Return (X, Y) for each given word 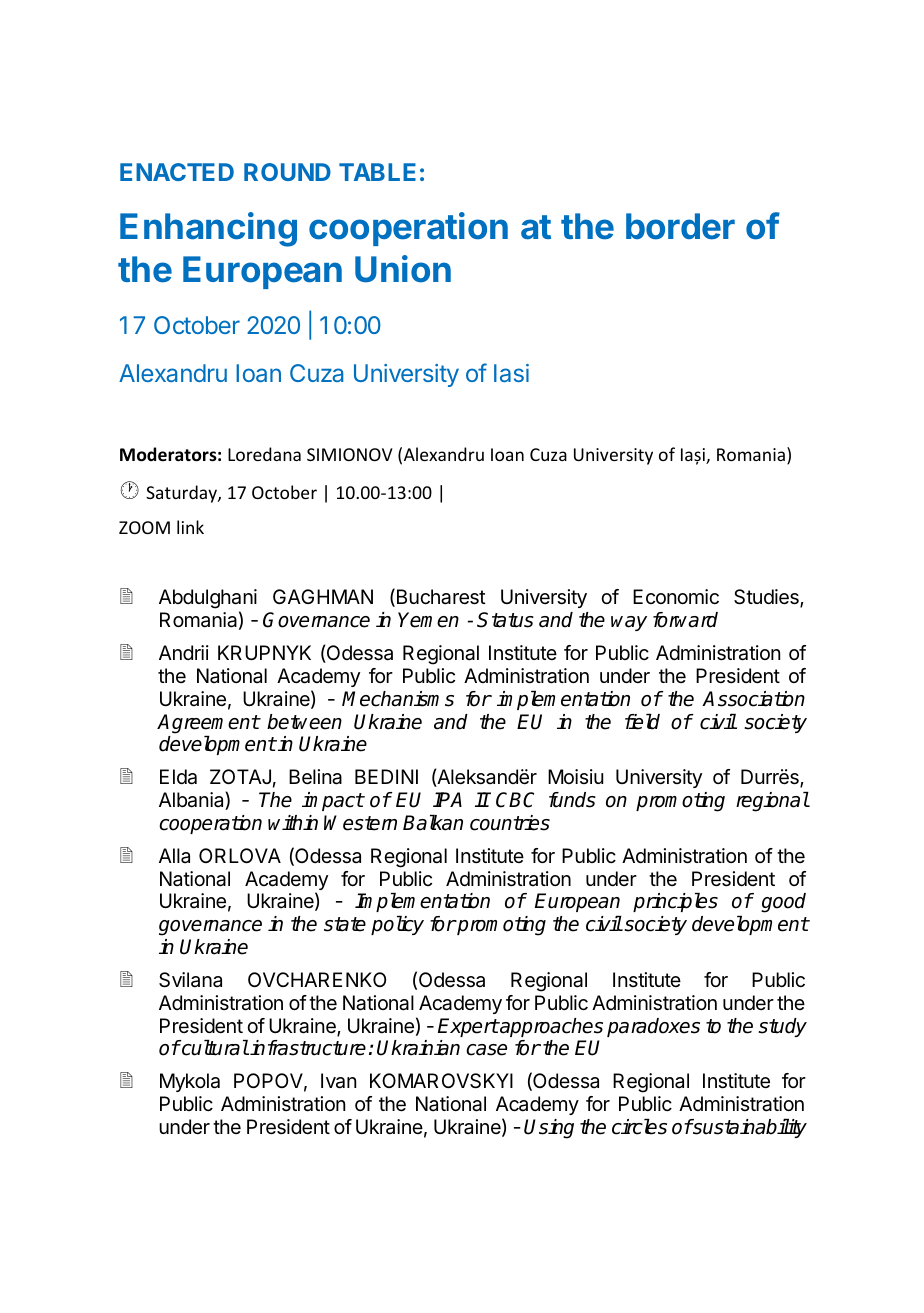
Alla (174, 856)
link (190, 527)
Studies (767, 598)
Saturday (182, 494)
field (642, 722)
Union (403, 269)
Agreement (208, 724)
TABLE (377, 172)
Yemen (428, 620)
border (680, 226)
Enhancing (208, 229)
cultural (214, 1048)
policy (397, 925)
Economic (676, 596)
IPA (447, 799)
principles (675, 902)
